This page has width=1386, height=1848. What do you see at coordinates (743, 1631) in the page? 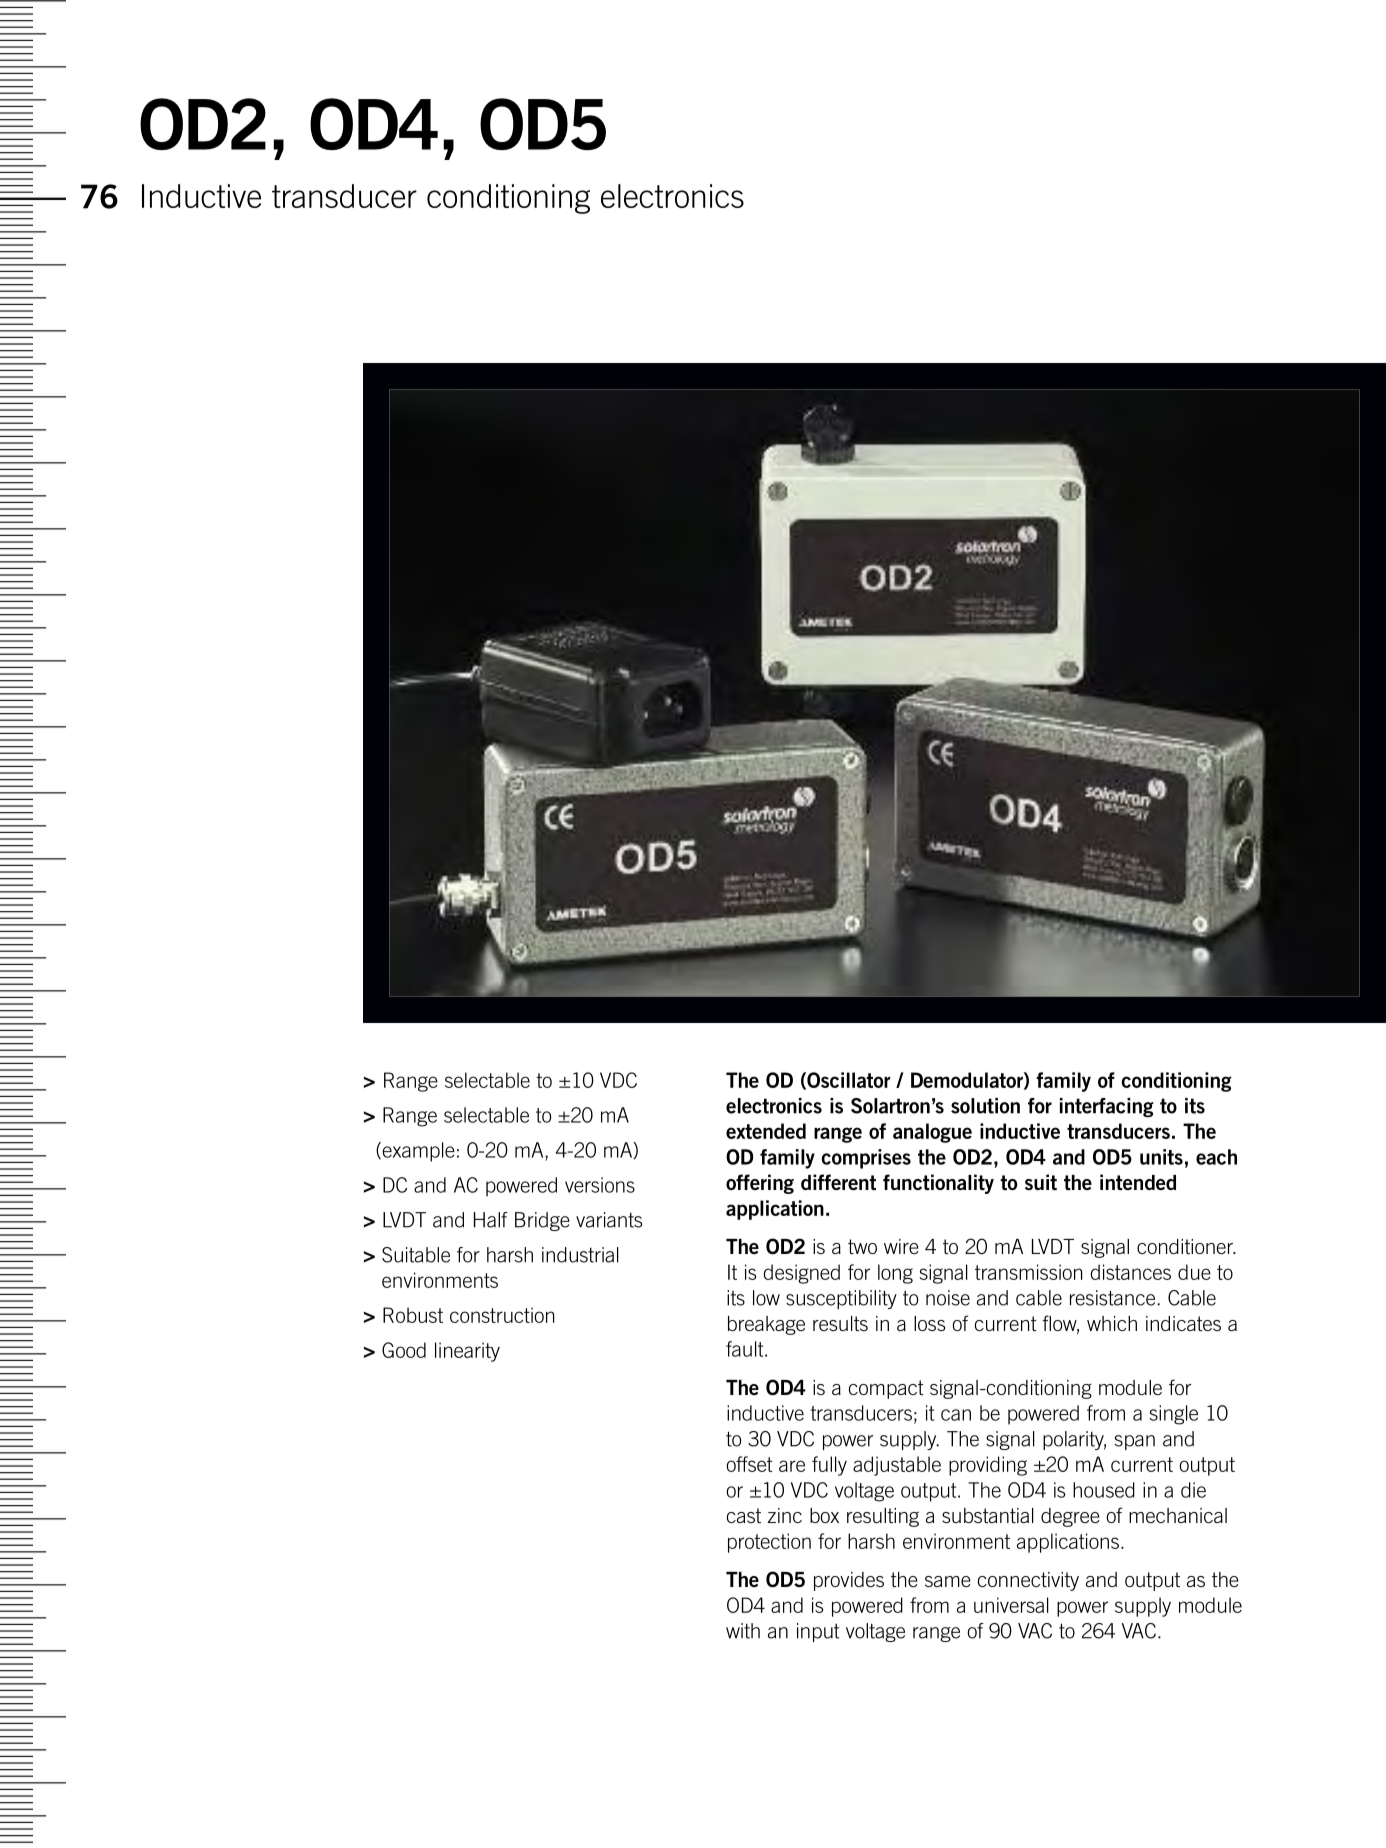
I see `with` at bounding box center [743, 1631].
